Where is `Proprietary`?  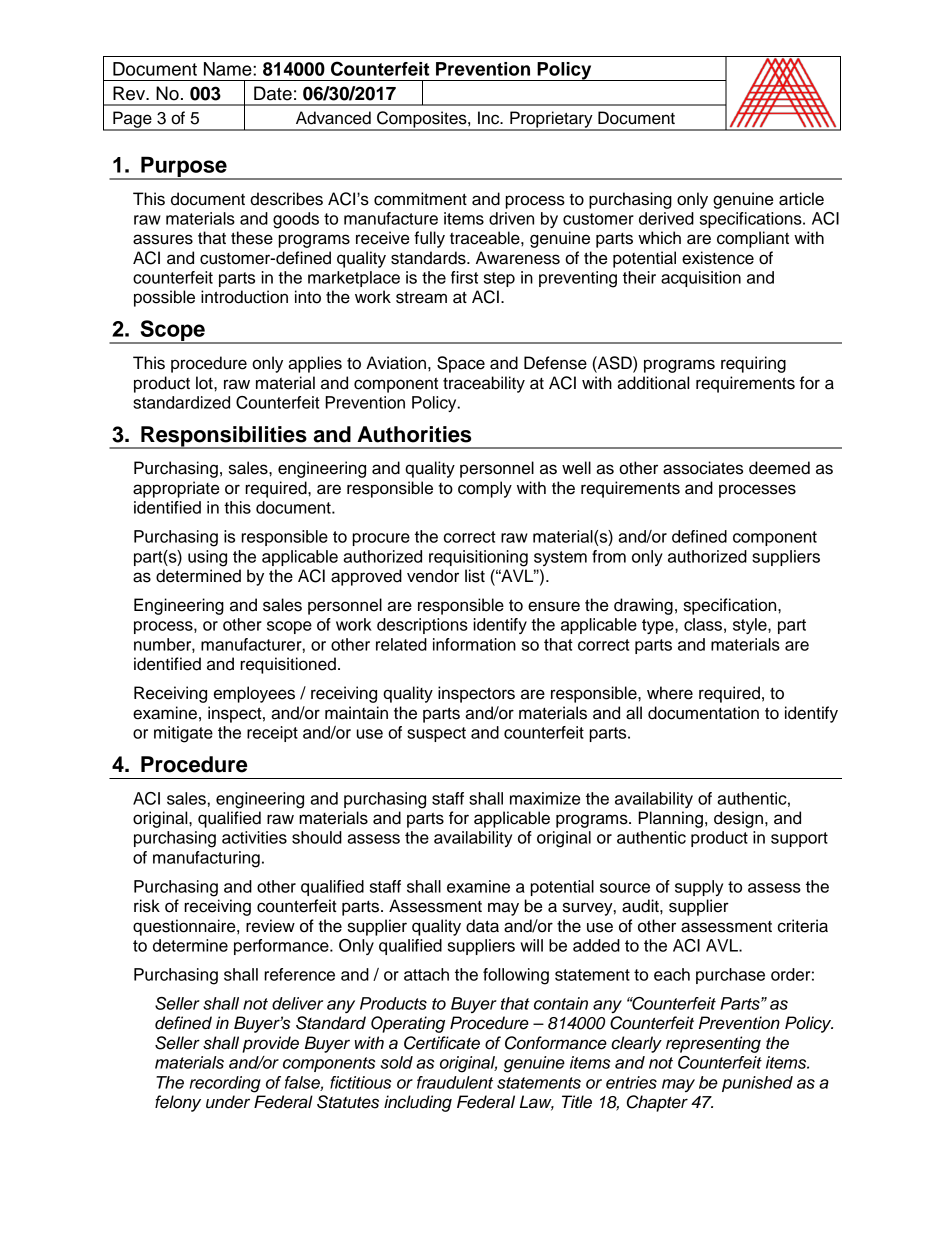 Proprietary is located at coordinates (551, 120).
